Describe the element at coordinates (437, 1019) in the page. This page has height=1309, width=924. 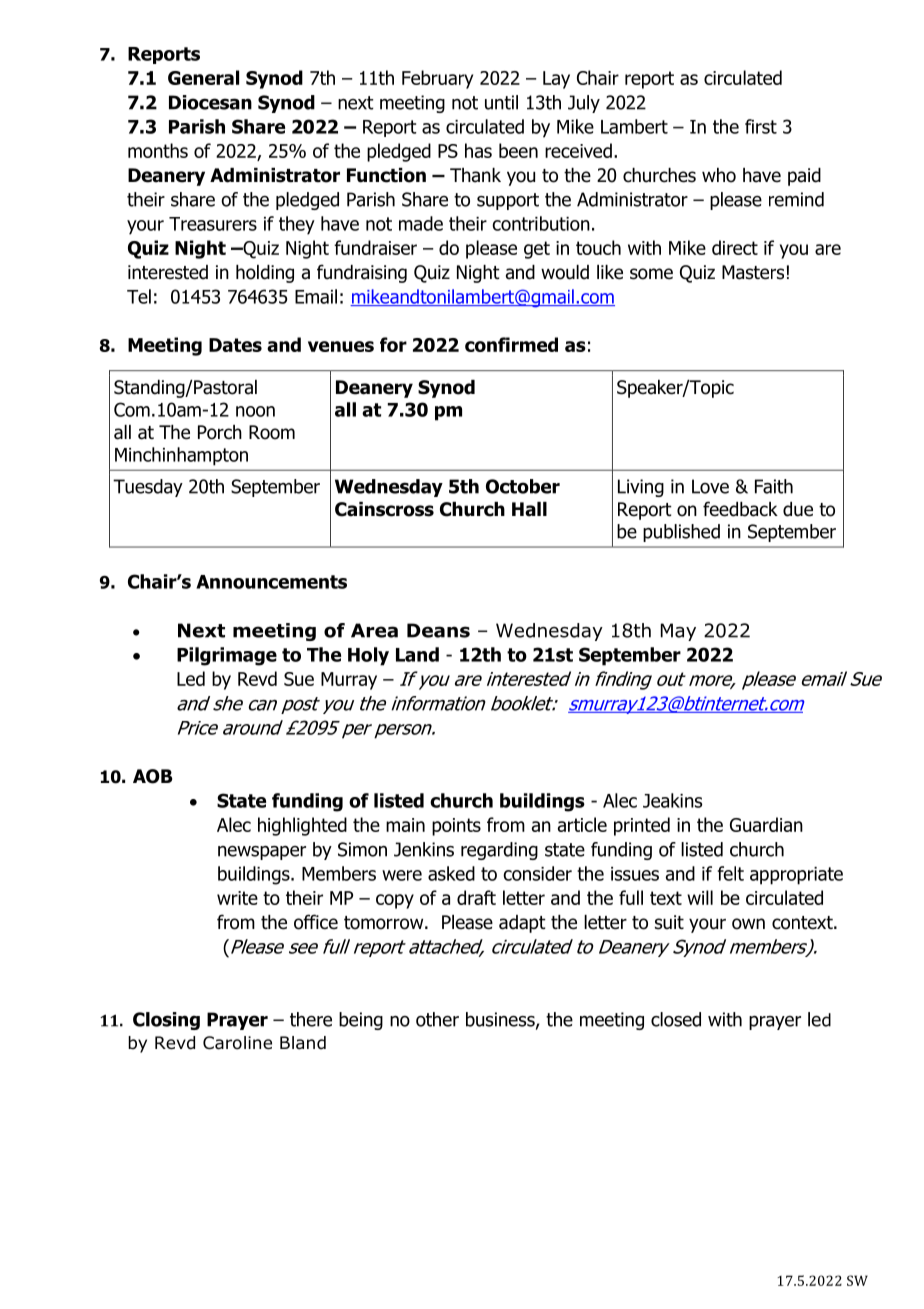
I see `other` at that location.
